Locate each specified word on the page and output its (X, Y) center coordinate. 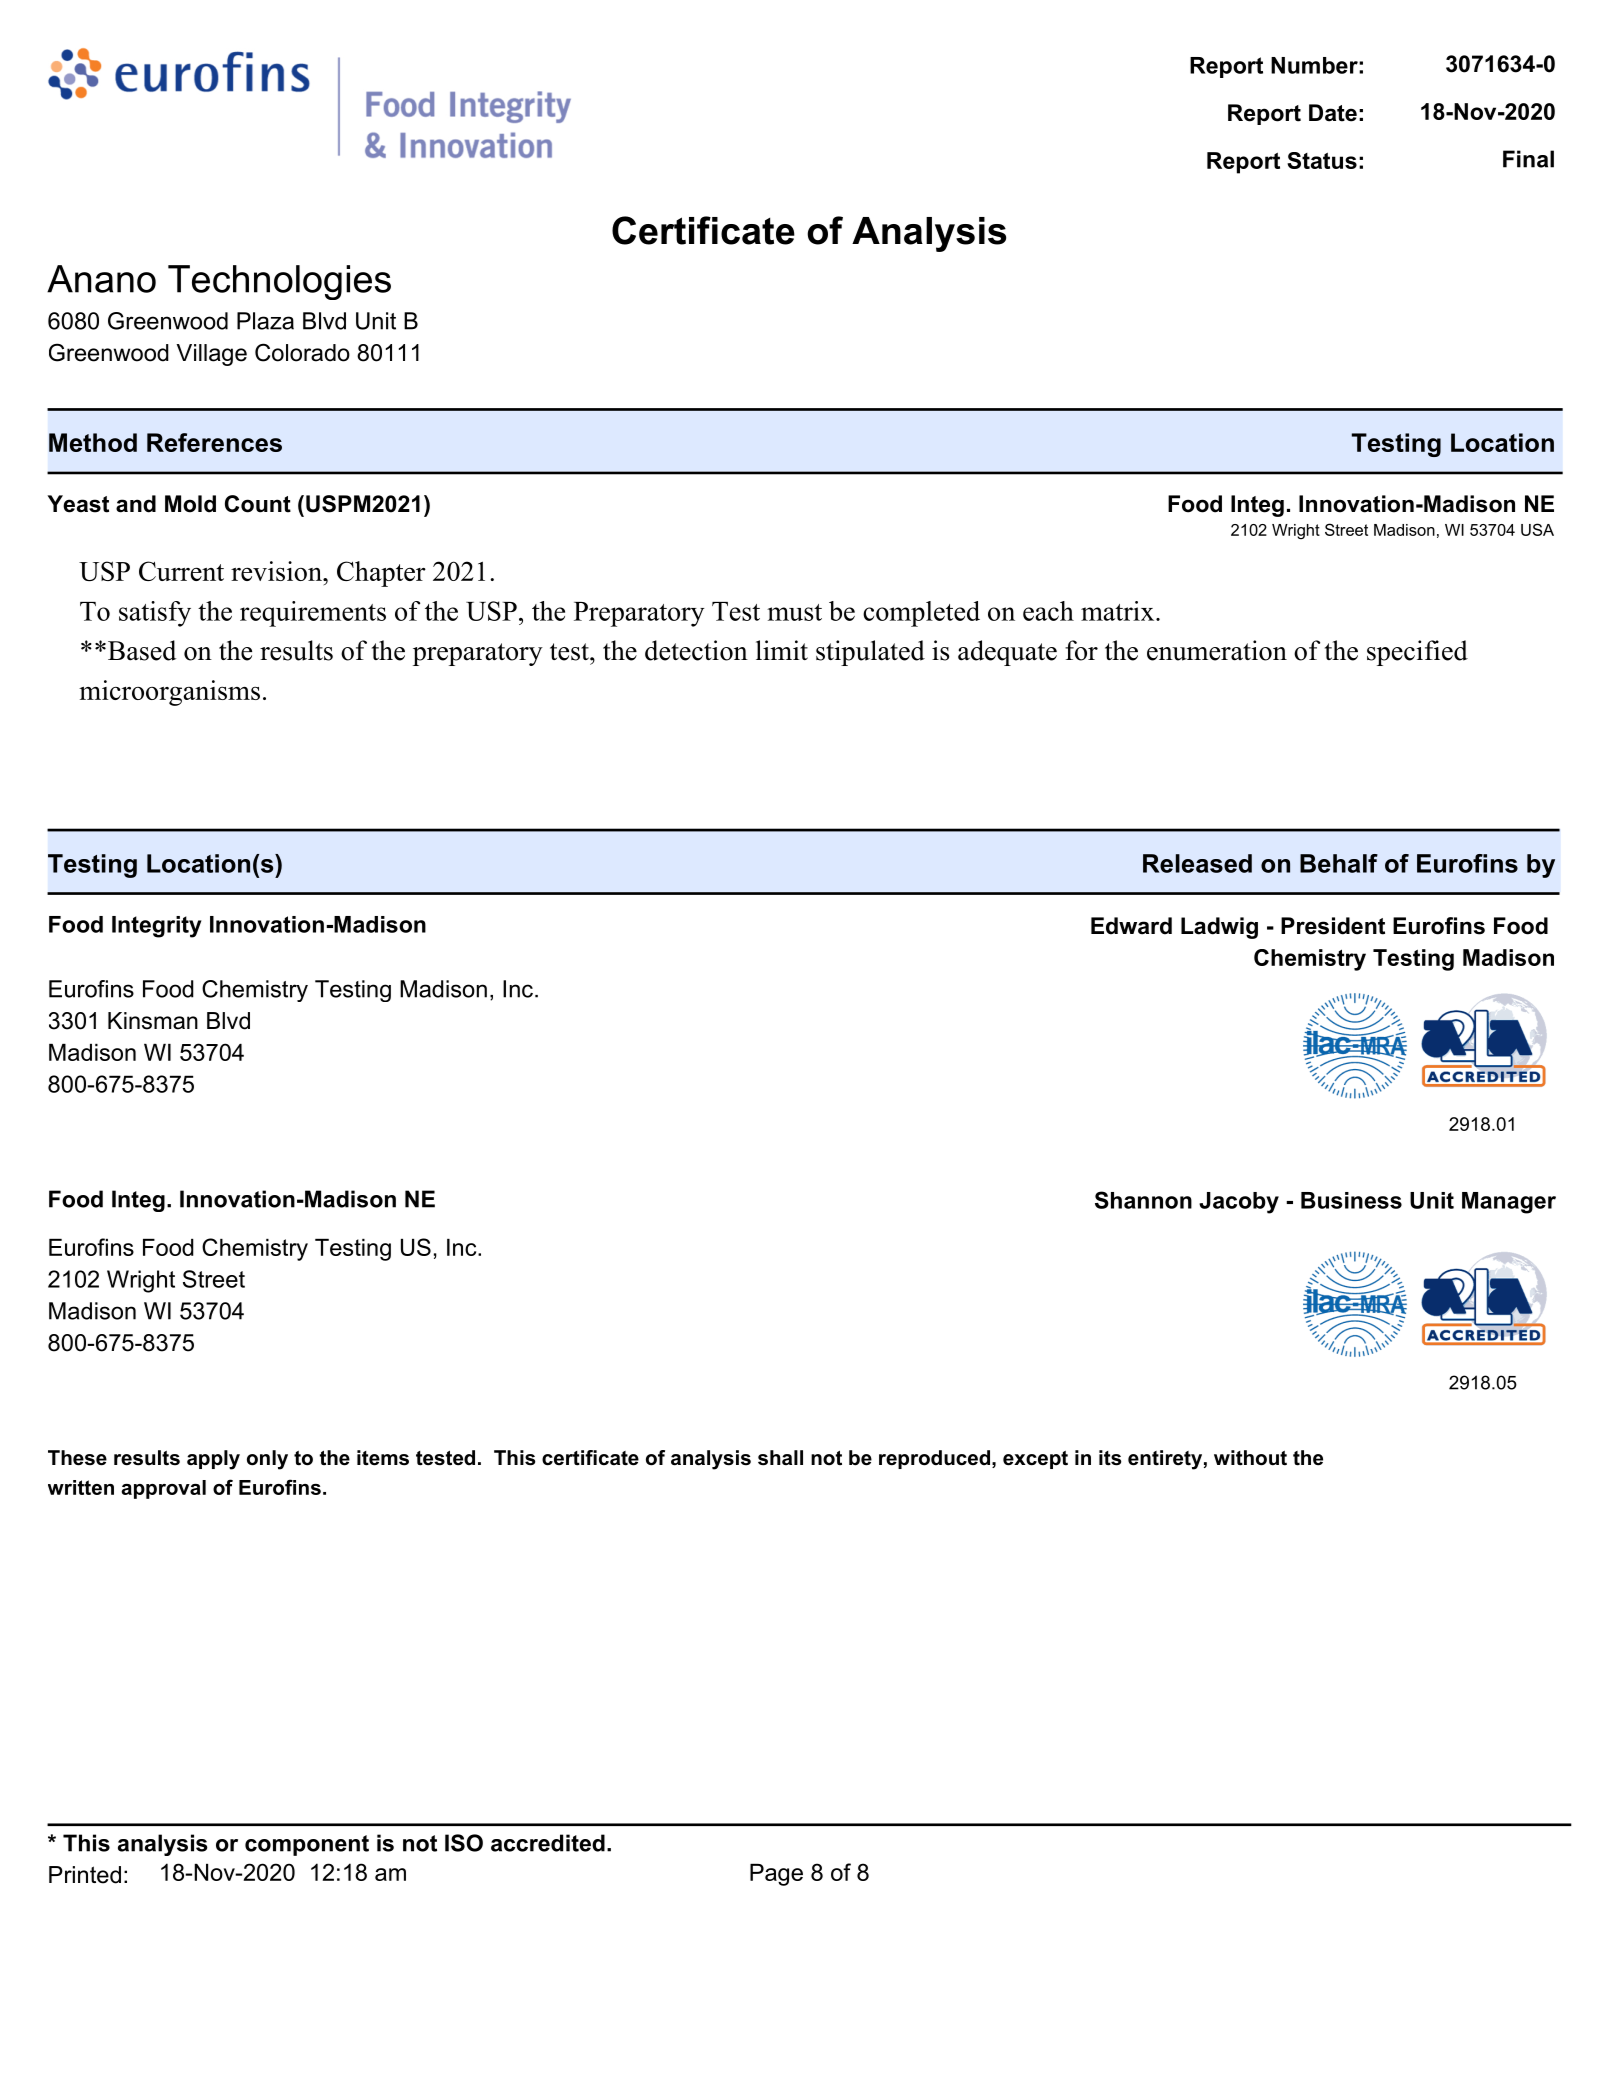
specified (1417, 653)
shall (780, 1458)
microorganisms (169, 693)
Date (1333, 113)
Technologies (279, 282)
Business (1351, 1200)
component (307, 1845)
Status (1322, 160)
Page (776, 1875)
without (1250, 1458)
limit (782, 650)
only (267, 1460)
